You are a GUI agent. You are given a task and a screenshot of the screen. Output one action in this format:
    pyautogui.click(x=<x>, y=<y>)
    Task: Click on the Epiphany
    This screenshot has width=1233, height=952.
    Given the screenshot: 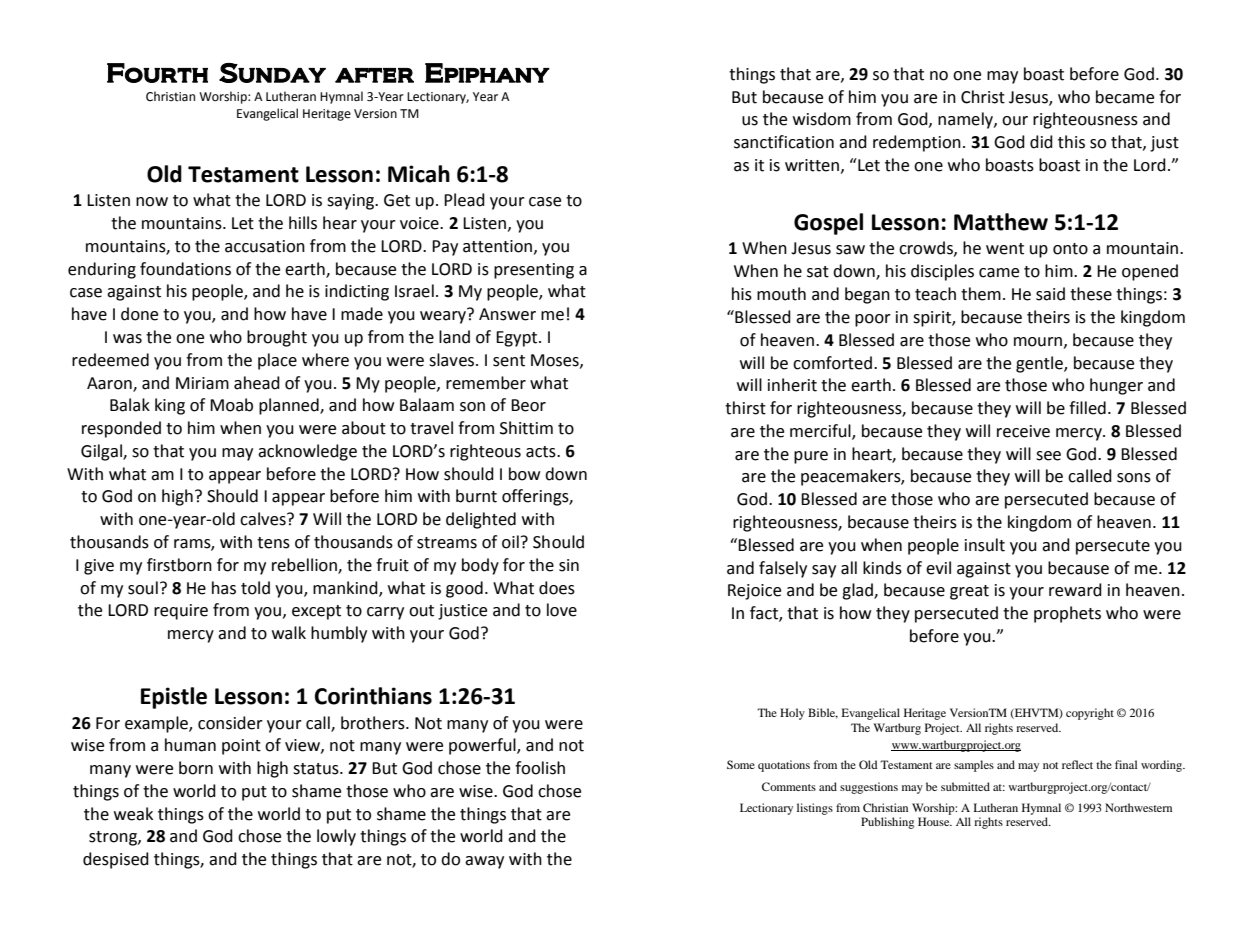 What is the action you would take?
    pyautogui.click(x=487, y=73)
